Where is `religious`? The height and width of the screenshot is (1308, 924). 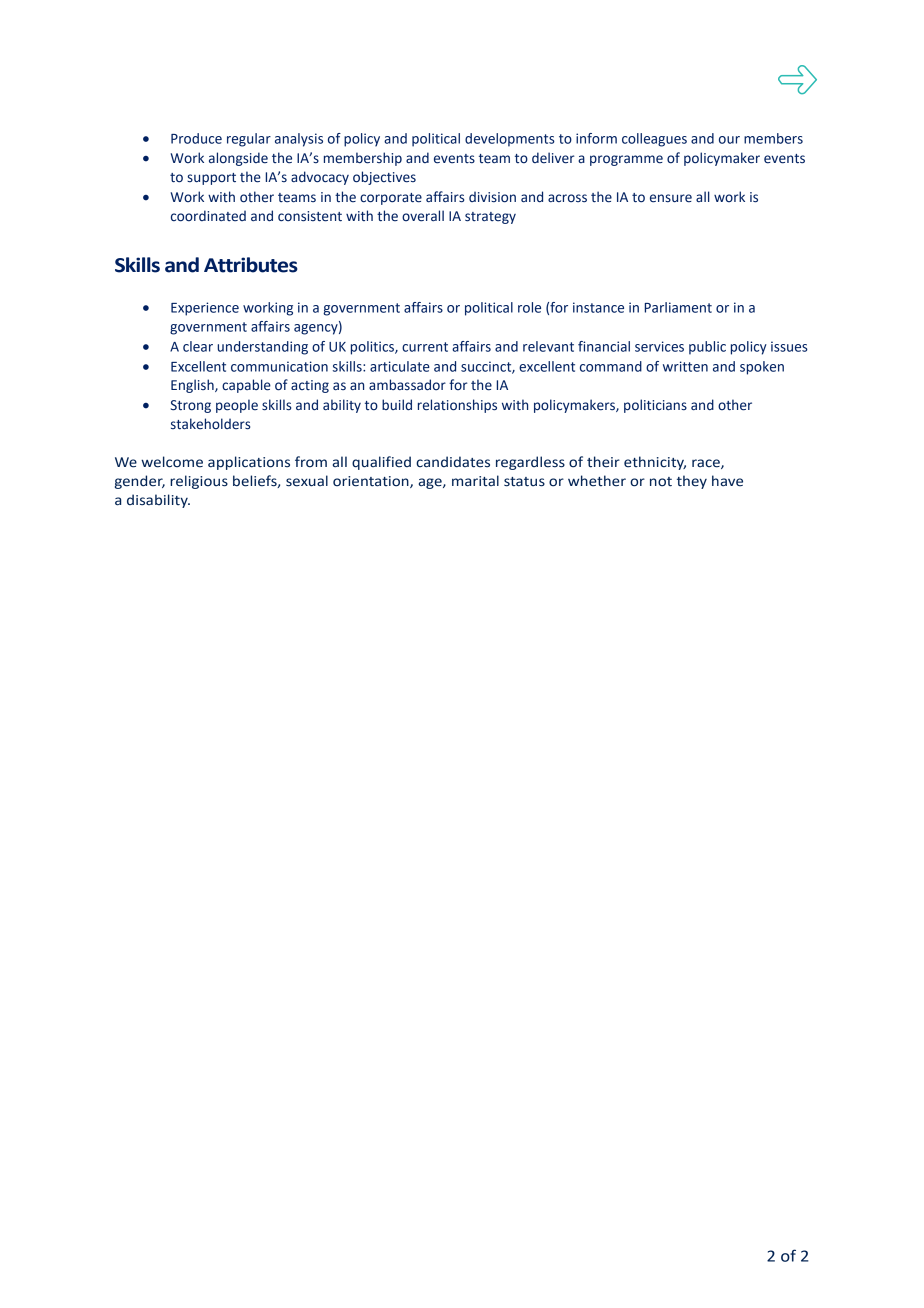
religious is located at coordinates (199, 482).
